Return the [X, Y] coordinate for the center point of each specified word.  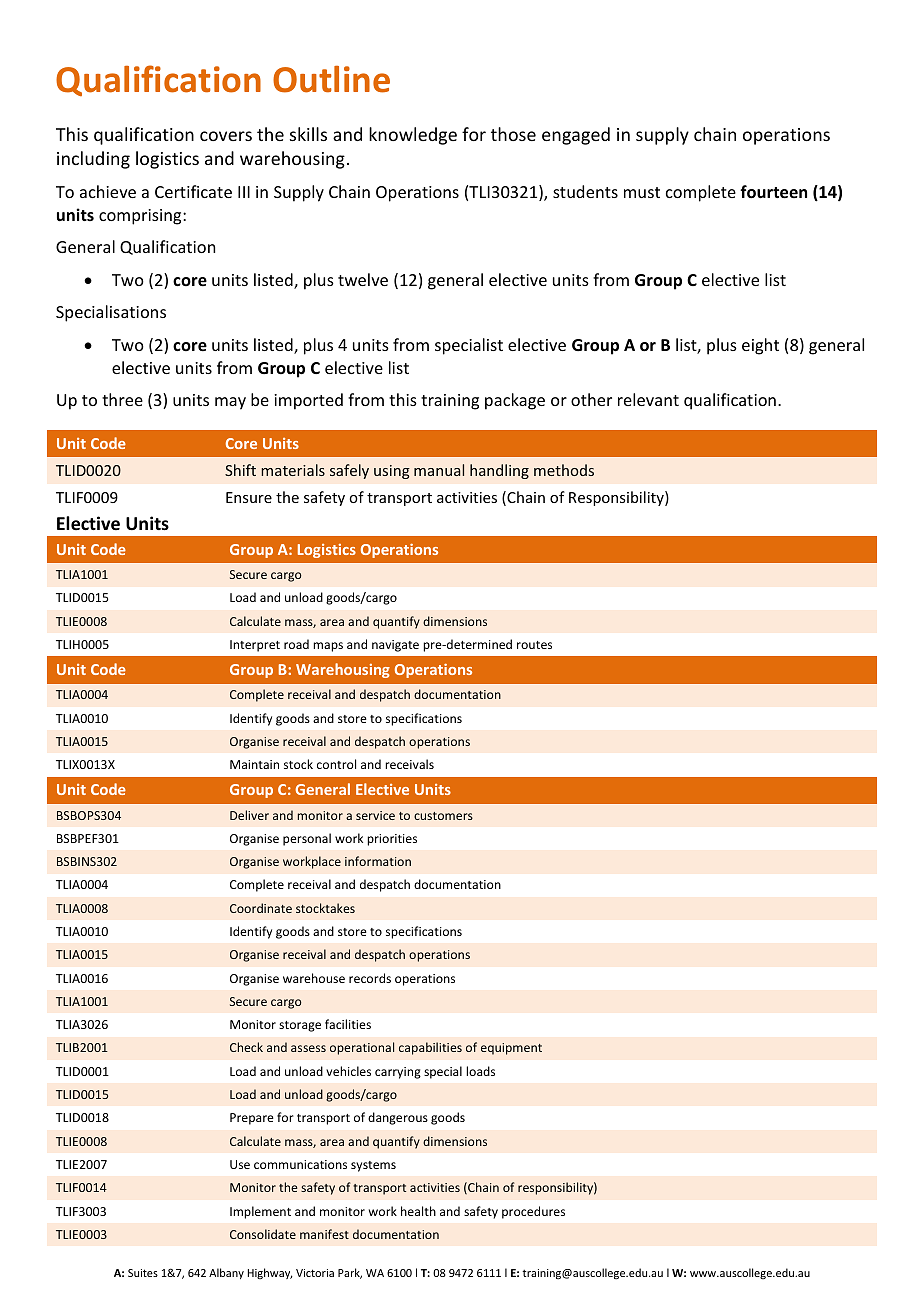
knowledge [413, 136]
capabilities [430, 1048]
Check [246, 1047]
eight [760, 346]
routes [534, 645]
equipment [511, 1049]
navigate [395, 646]
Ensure [249, 497]
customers [443, 816]
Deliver [249, 815]
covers [226, 136]
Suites [143, 1273]
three [122, 399]
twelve [363, 279]
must [642, 192]
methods [564, 470]
